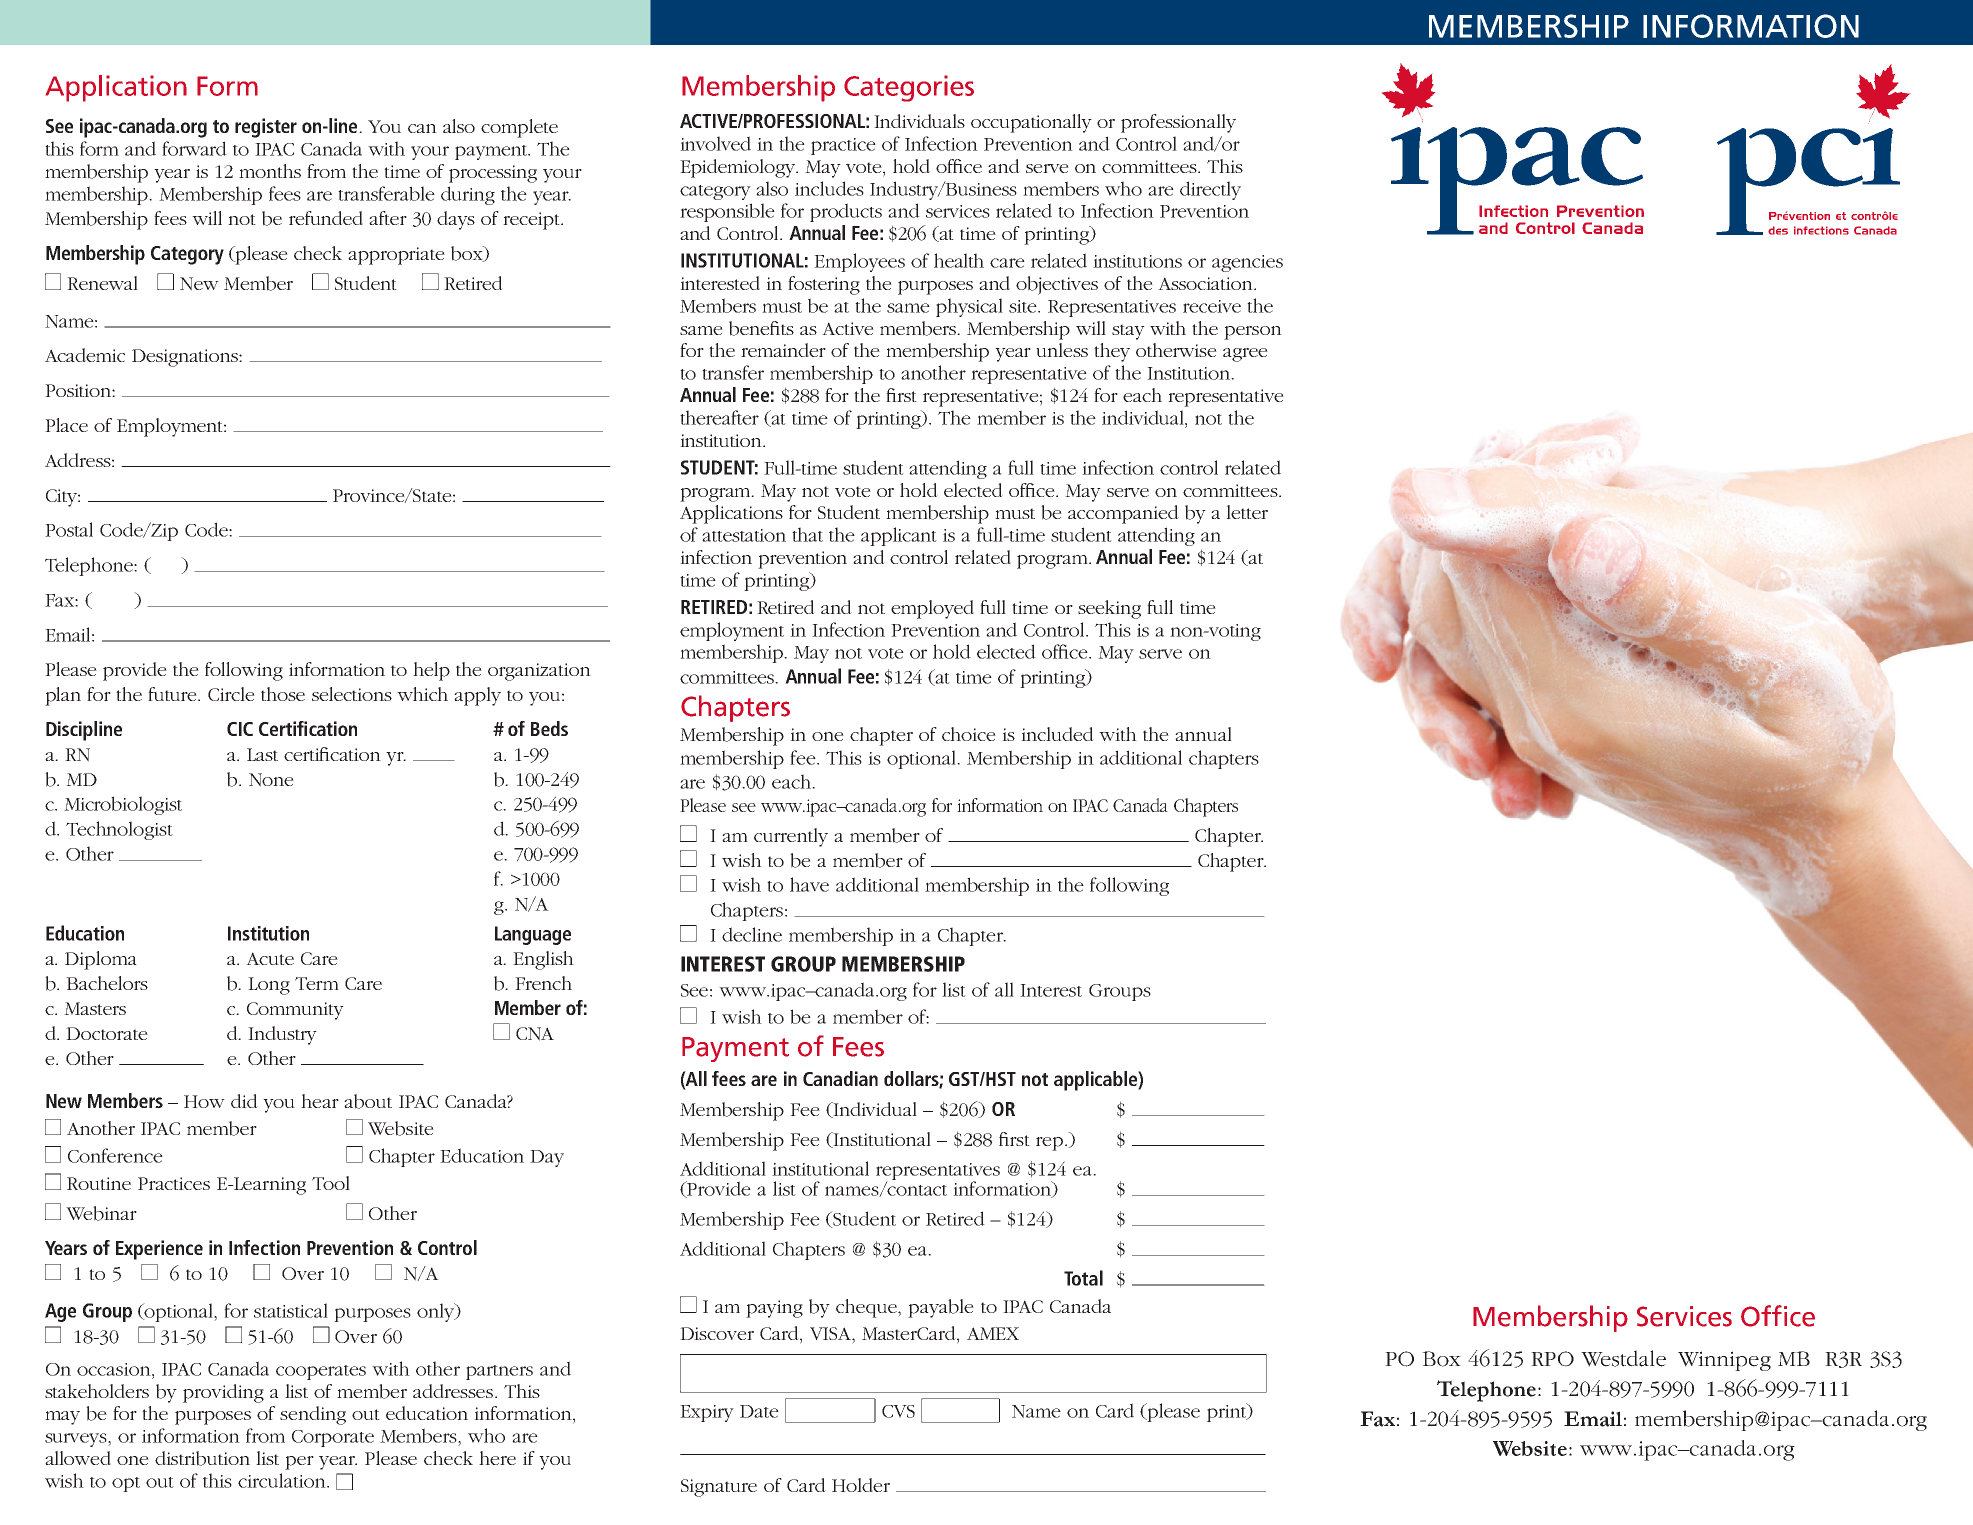  I want to click on Categories, so click(909, 88).
